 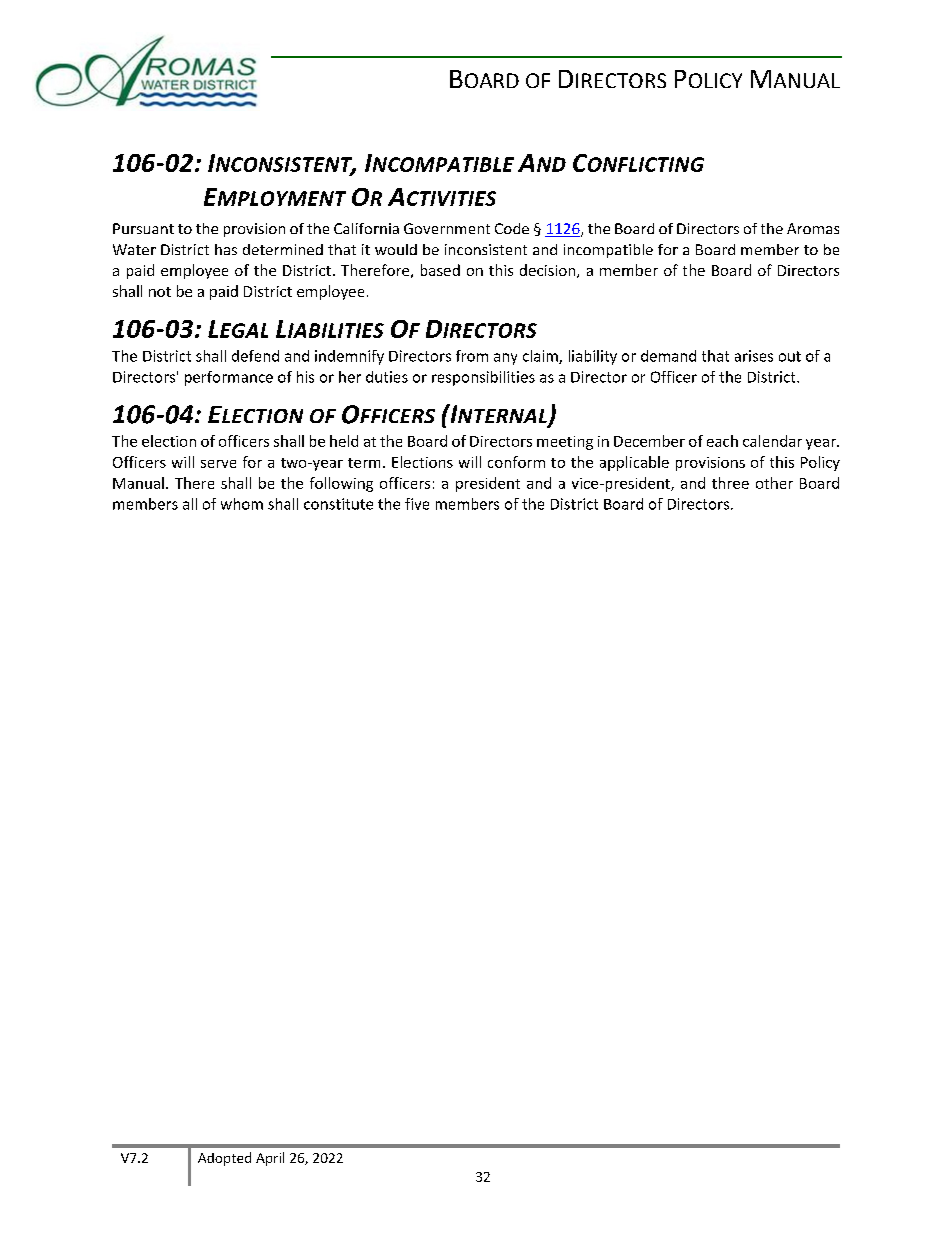 What do you see at coordinates (417, 504) in the image?
I see `five` at bounding box center [417, 504].
